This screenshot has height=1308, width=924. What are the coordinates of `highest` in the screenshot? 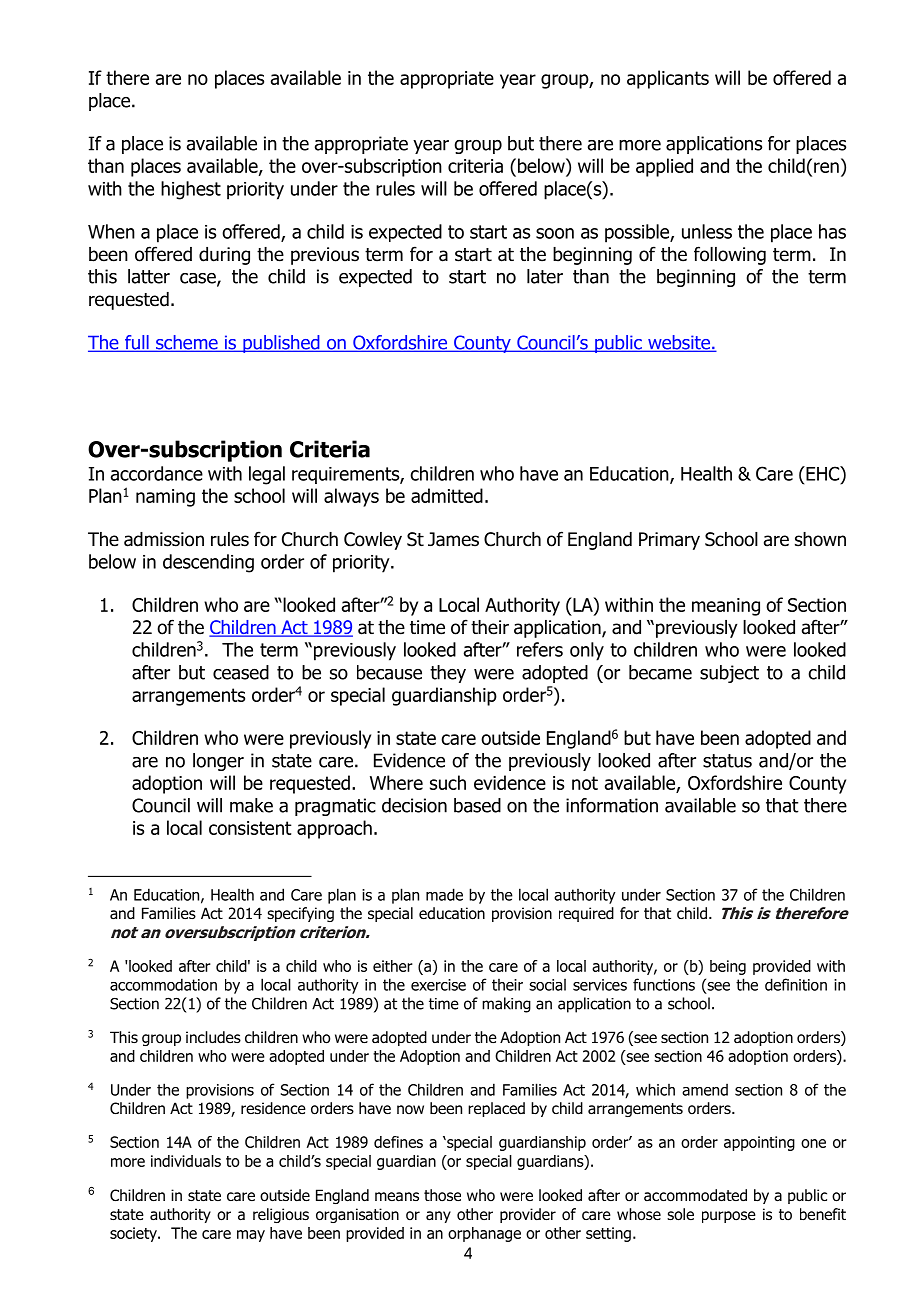 It's located at (191, 190).
